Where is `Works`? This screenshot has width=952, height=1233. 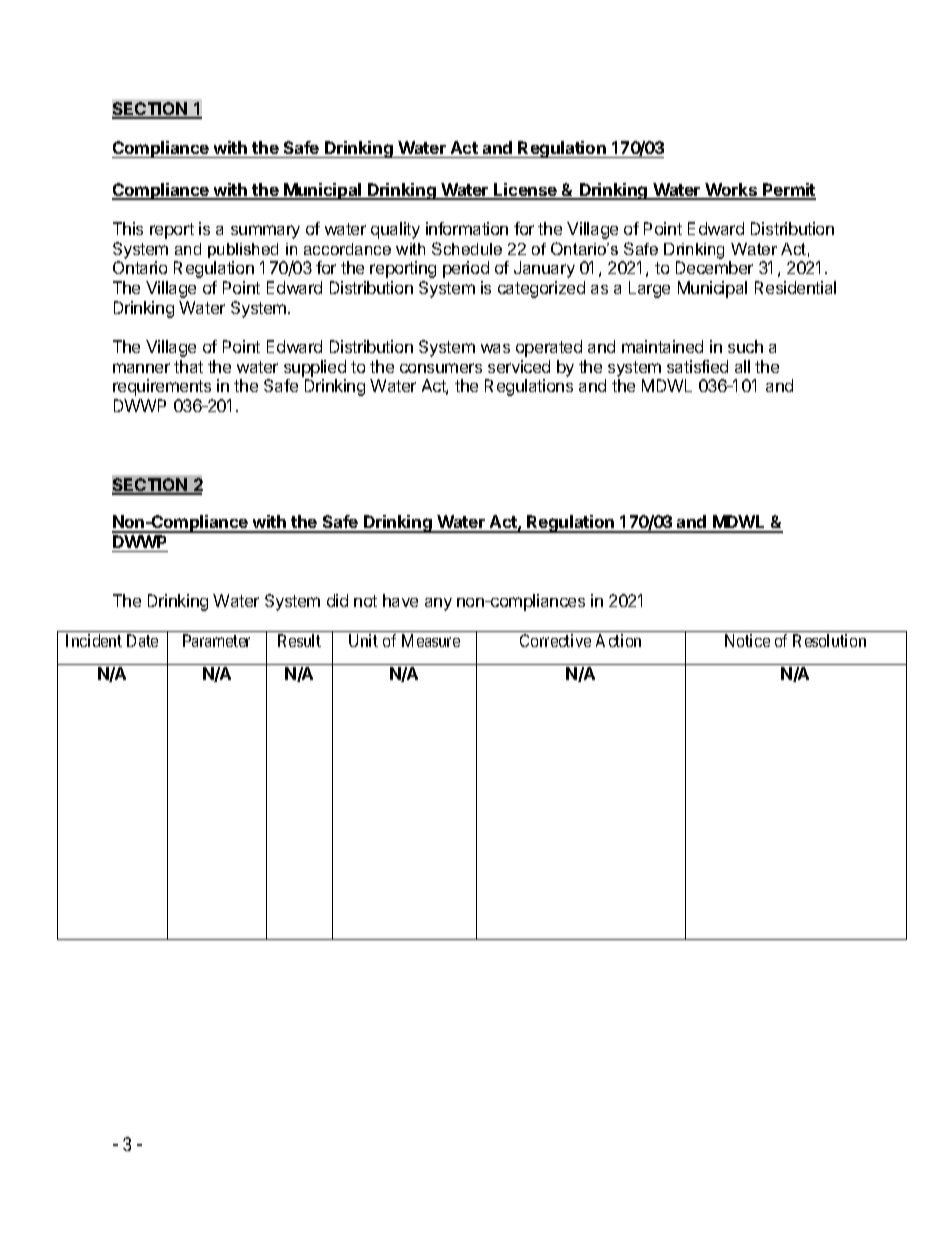 Works is located at coordinates (731, 191).
